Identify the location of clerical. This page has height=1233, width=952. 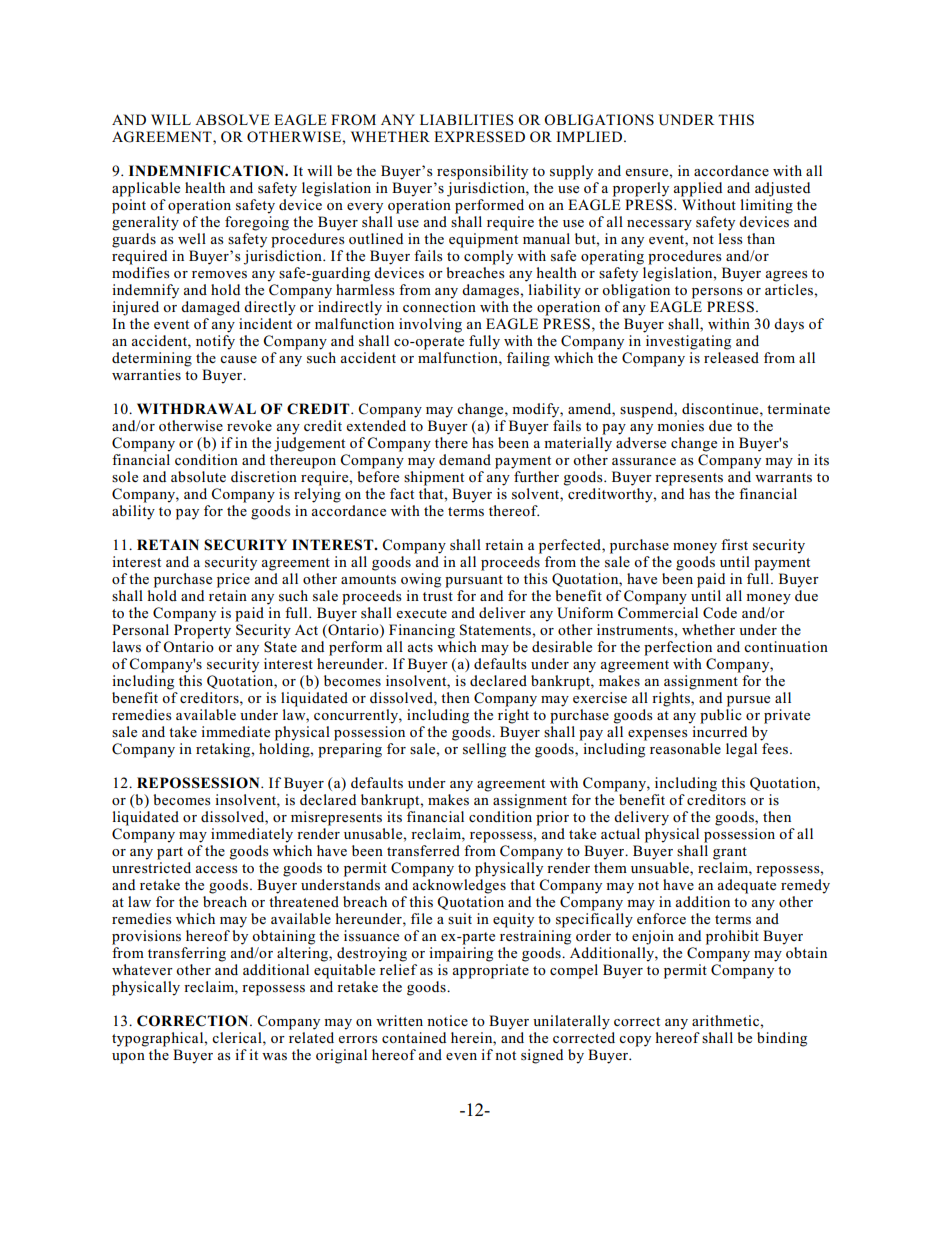
(238, 1037).
